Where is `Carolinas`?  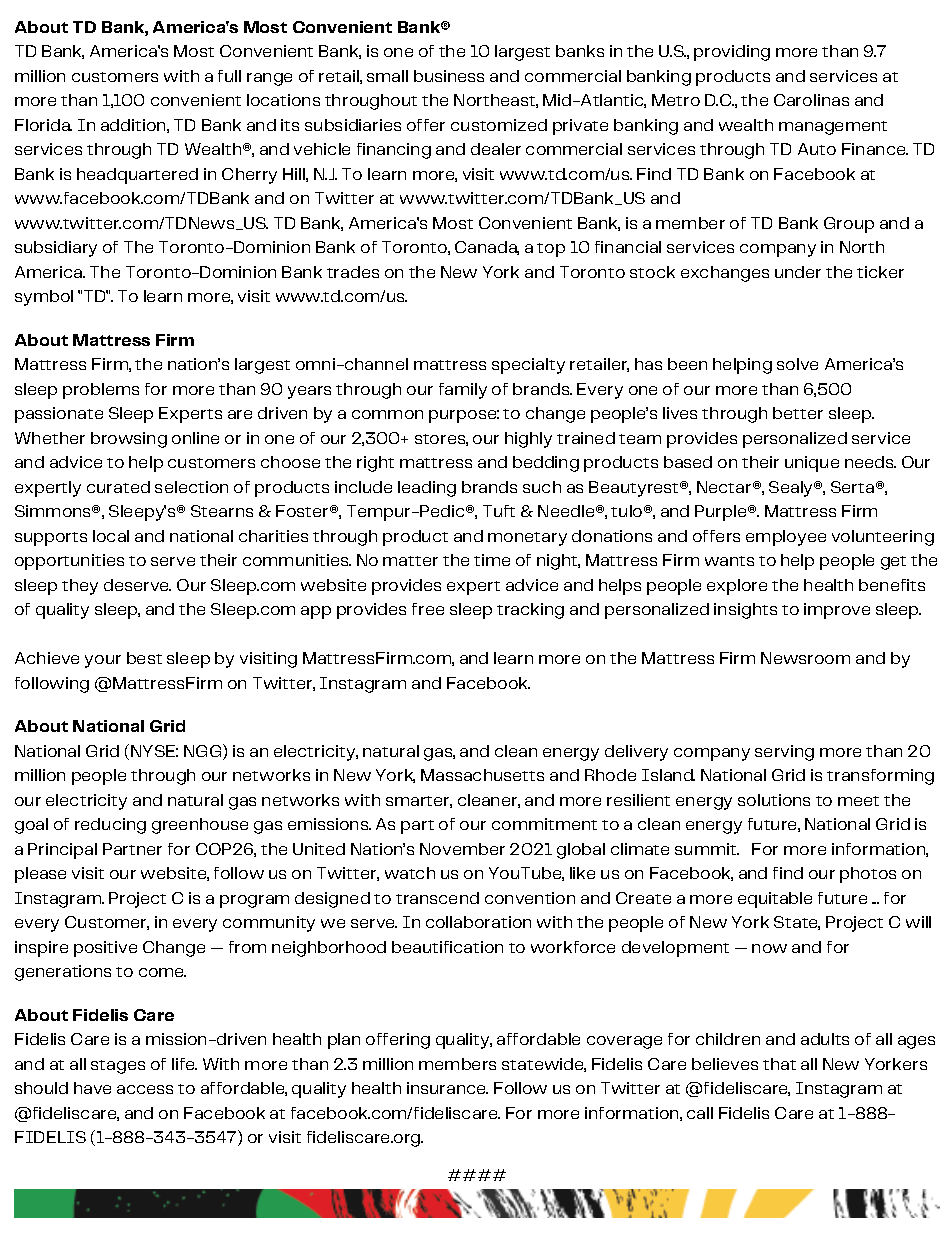 Carolinas is located at coordinates (811, 100).
